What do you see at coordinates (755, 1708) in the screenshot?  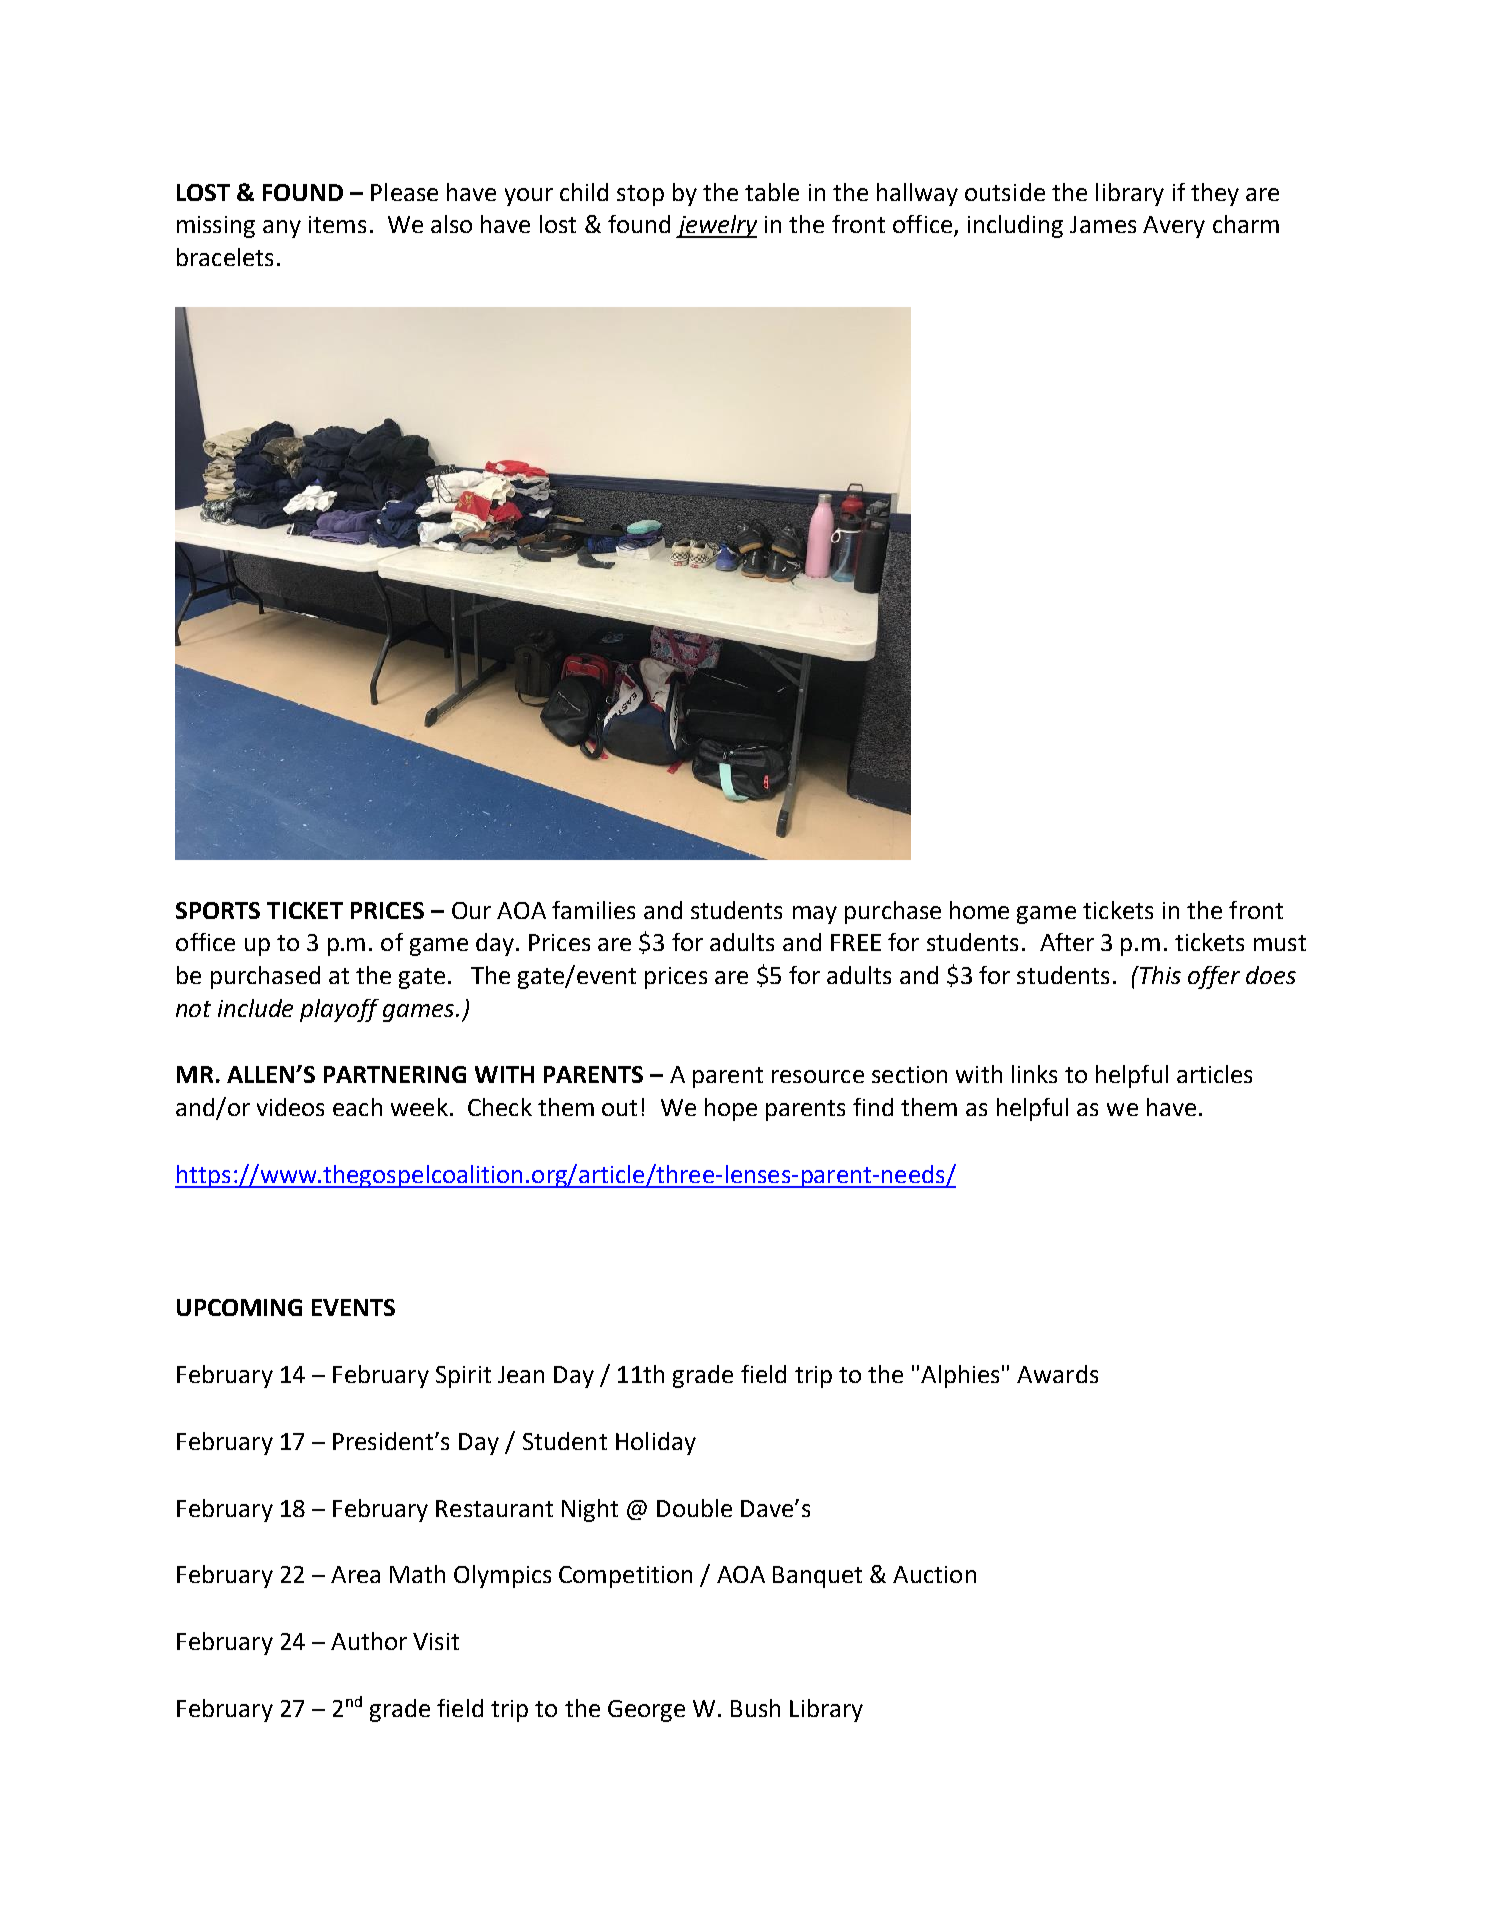 I see `Bush` at bounding box center [755, 1708].
